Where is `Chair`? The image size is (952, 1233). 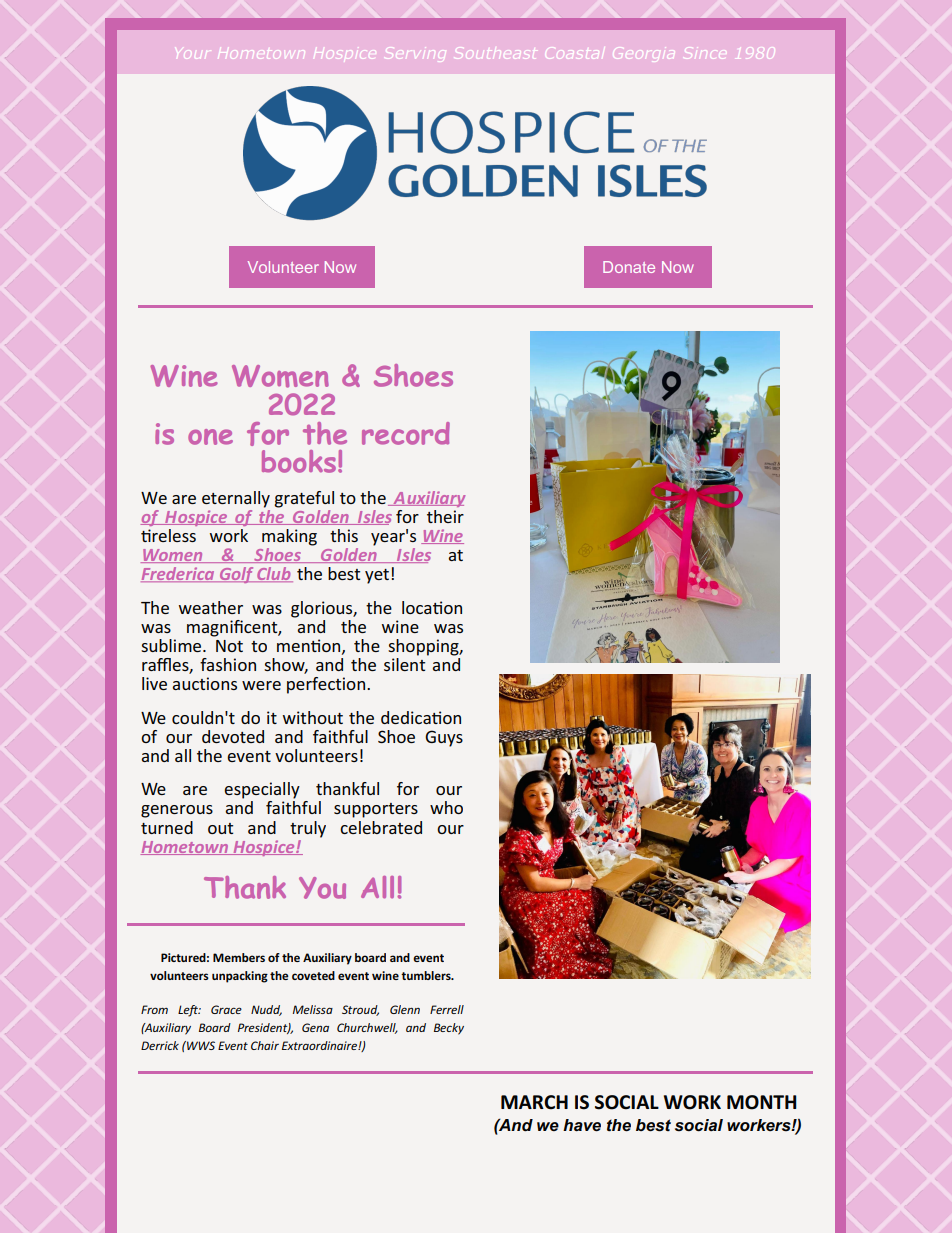 Chair is located at coordinates (265, 1045).
